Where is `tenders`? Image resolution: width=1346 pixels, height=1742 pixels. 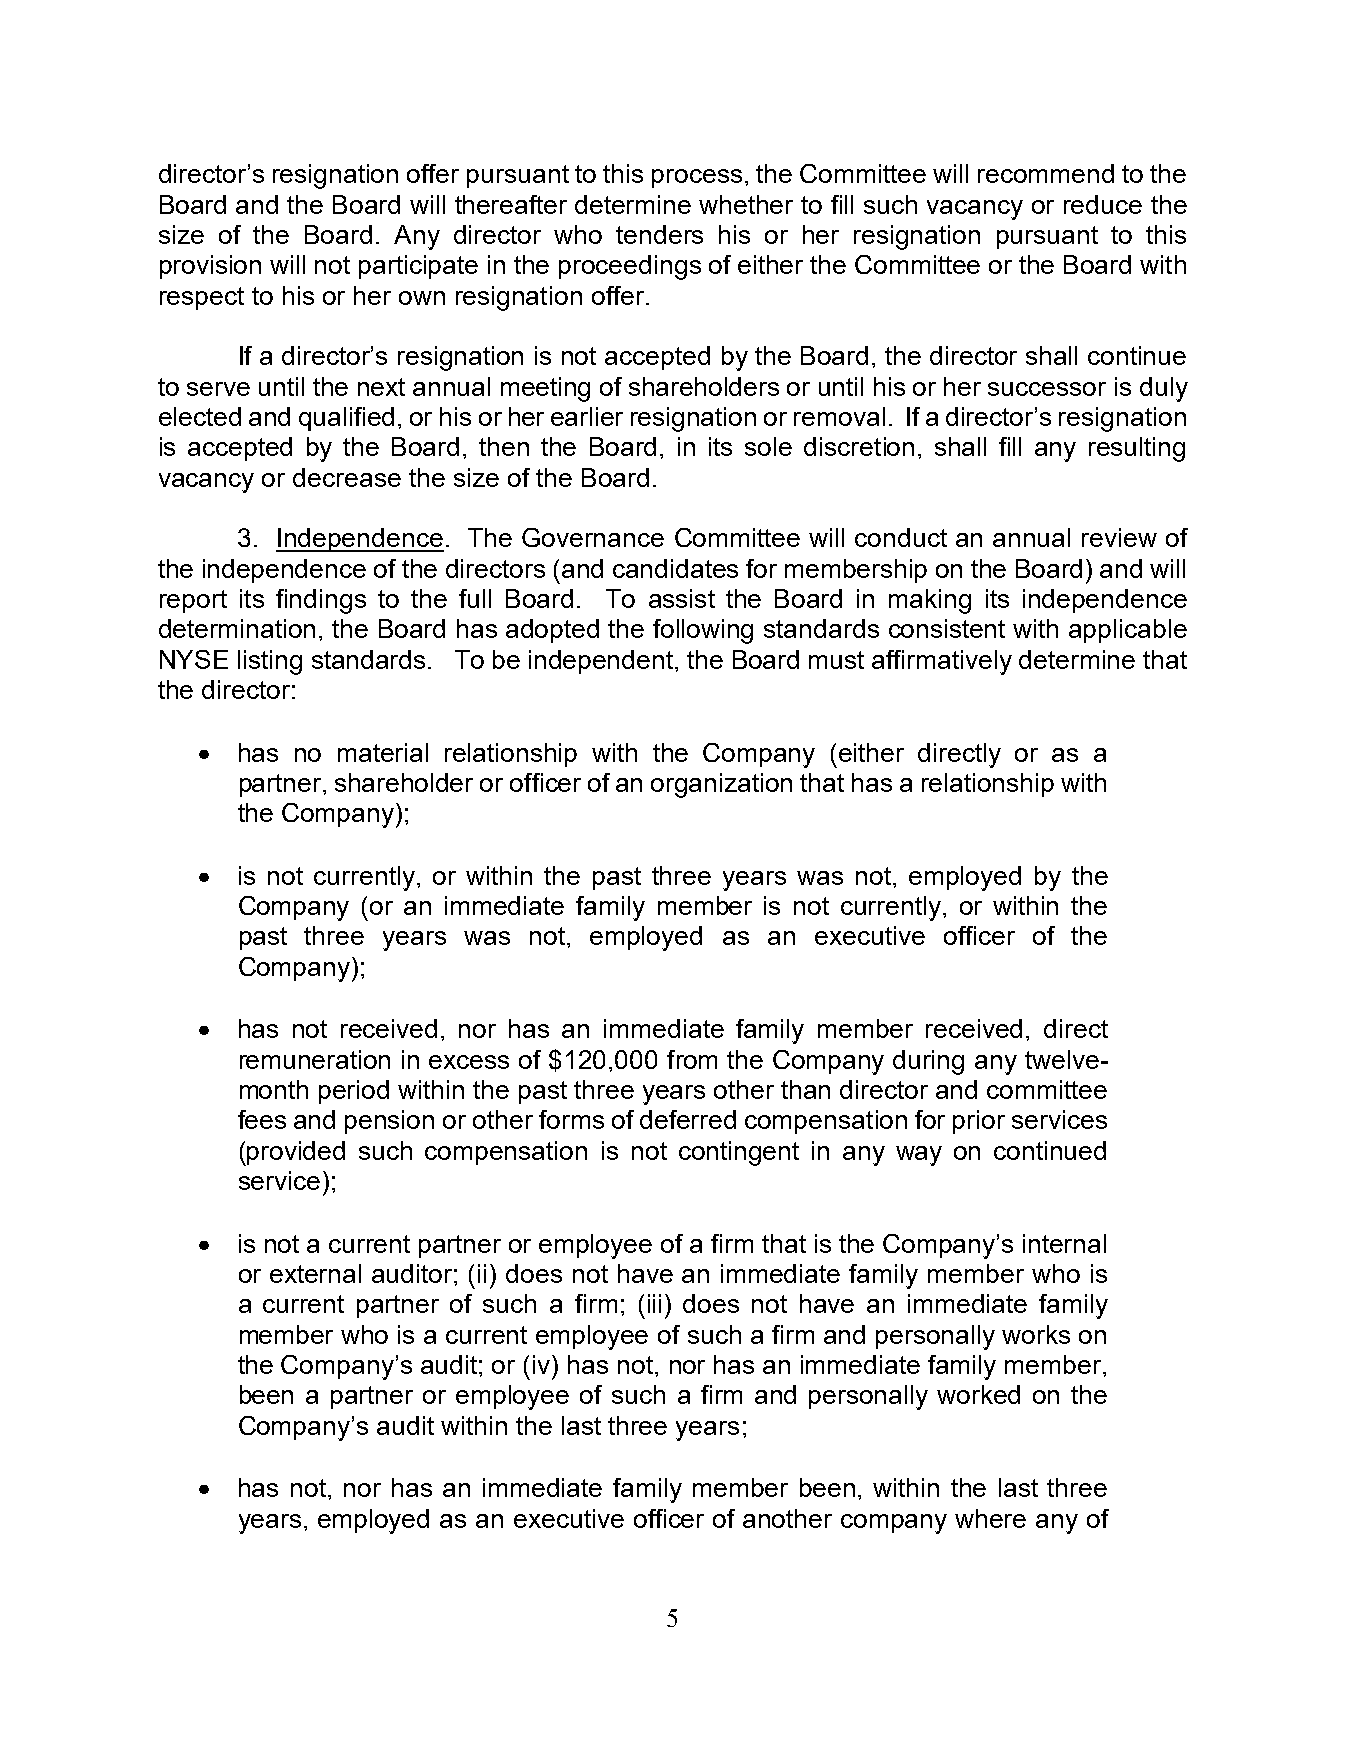 tenders is located at coordinates (659, 234).
